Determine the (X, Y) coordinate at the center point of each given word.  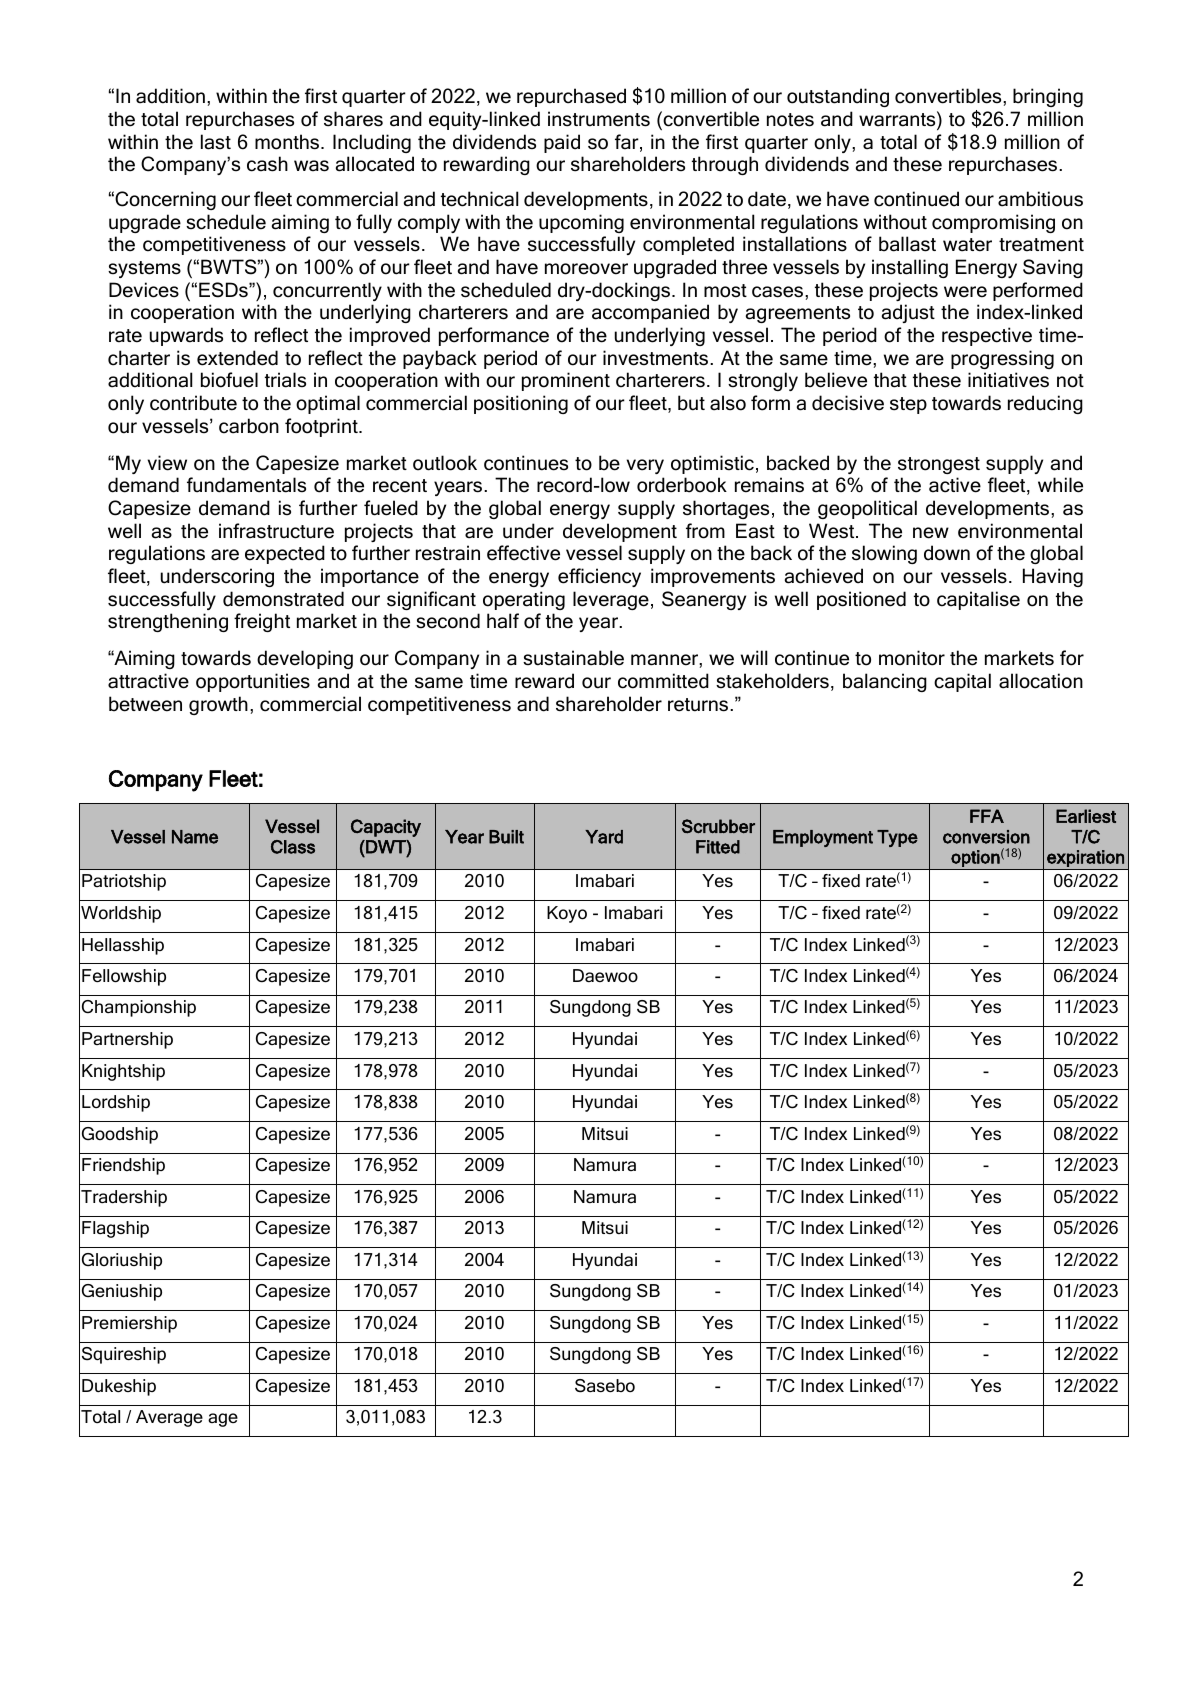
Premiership (129, 1324)
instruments (599, 119)
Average (169, 1418)
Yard (604, 837)
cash (267, 164)
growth (218, 705)
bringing (1048, 97)
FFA (987, 816)
